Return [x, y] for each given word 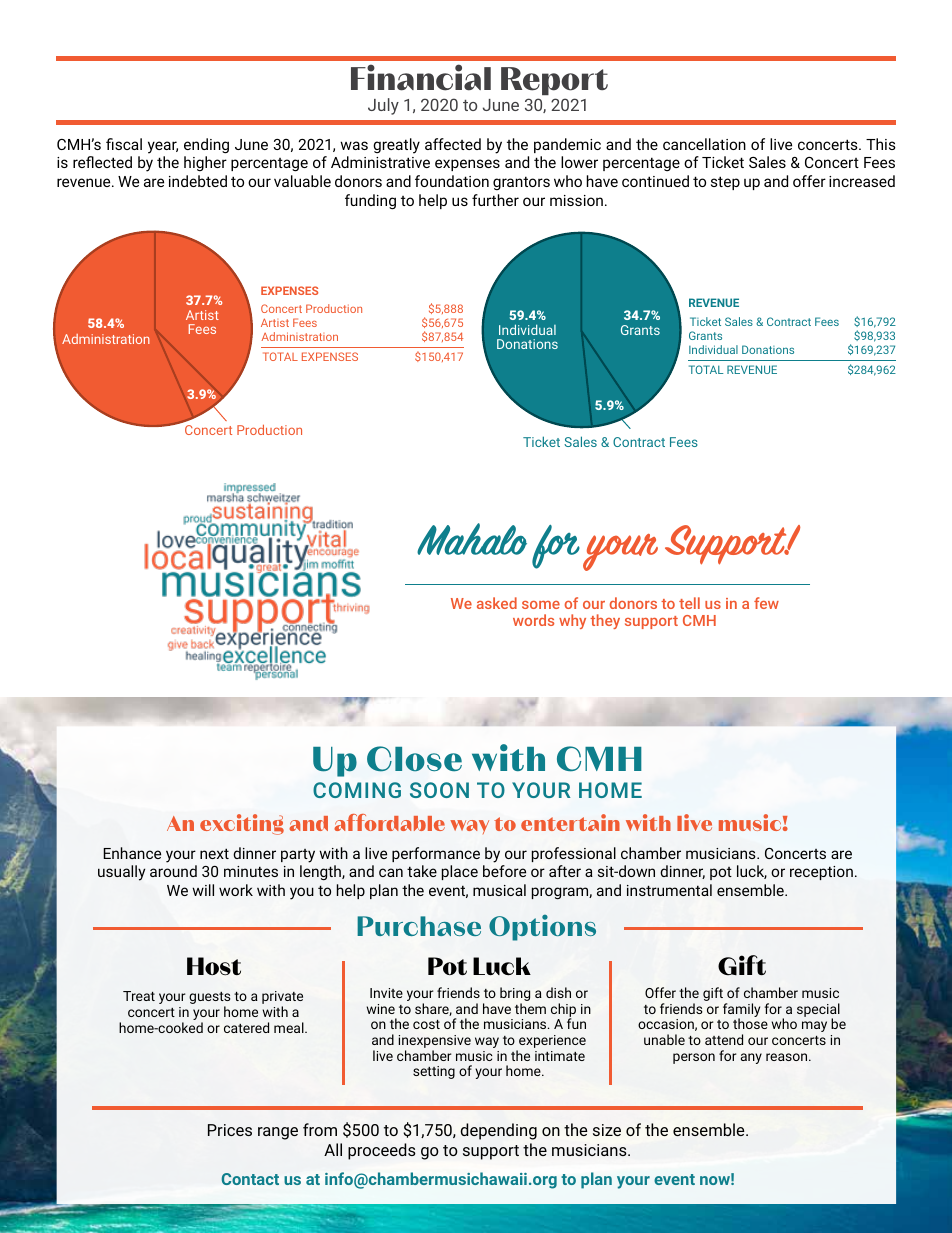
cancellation [704, 144]
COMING [357, 790]
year [163, 147]
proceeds [382, 1151]
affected [453, 144]
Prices [230, 1130]
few [766, 603]
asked [497, 603]
